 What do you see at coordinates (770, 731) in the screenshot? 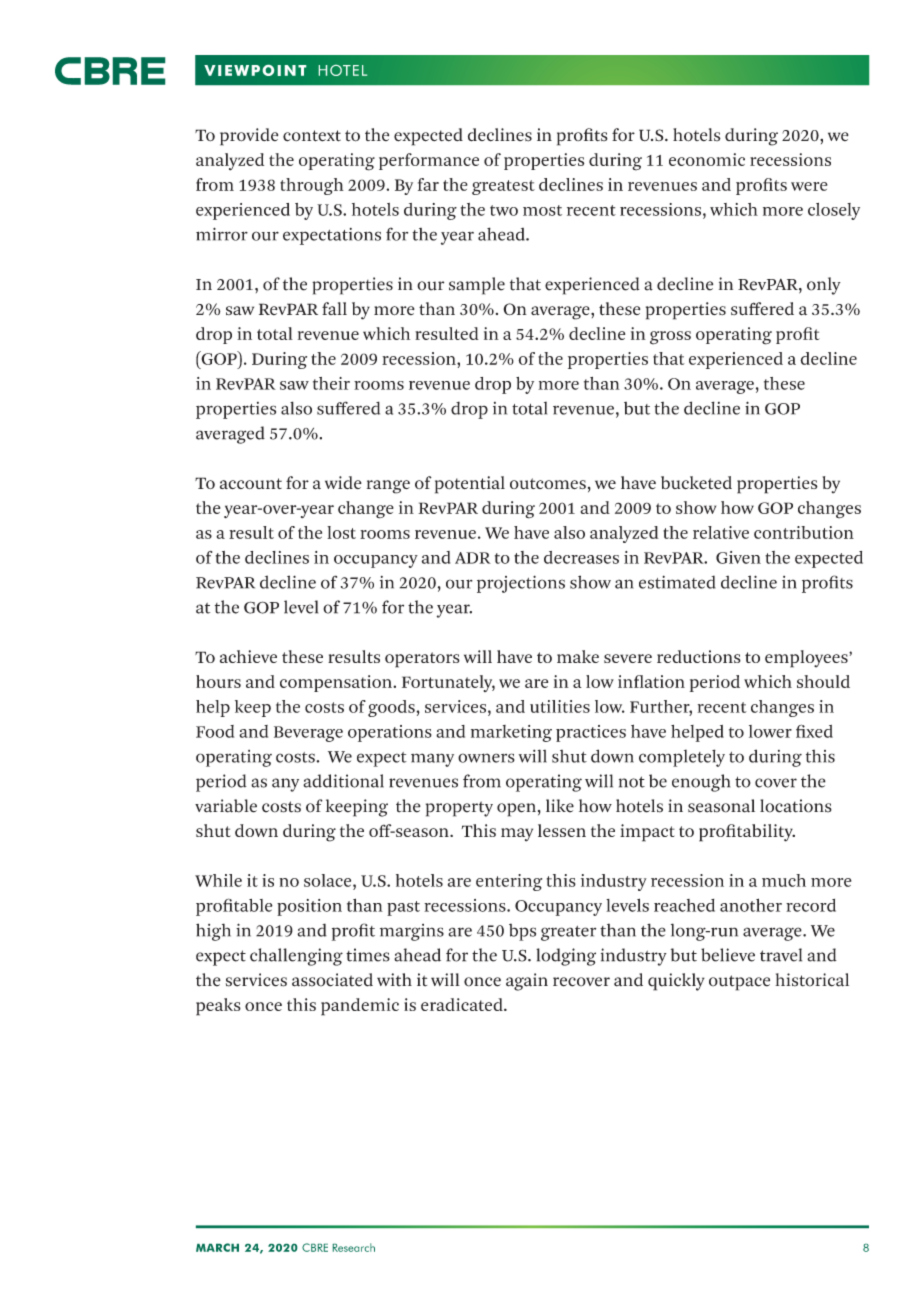
I see `lower` at bounding box center [770, 731].
